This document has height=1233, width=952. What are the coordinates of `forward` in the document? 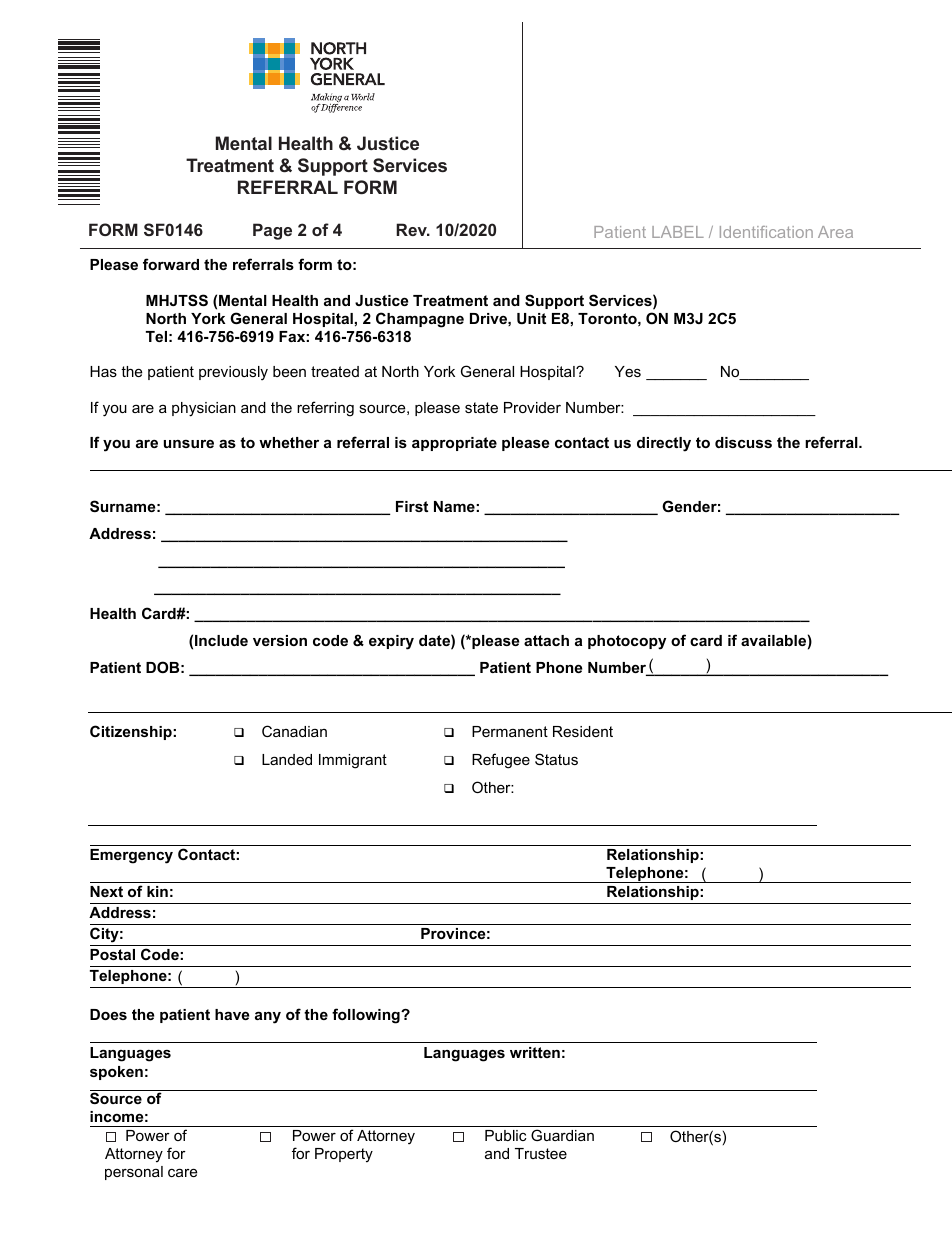 It's located at (171, 264).
